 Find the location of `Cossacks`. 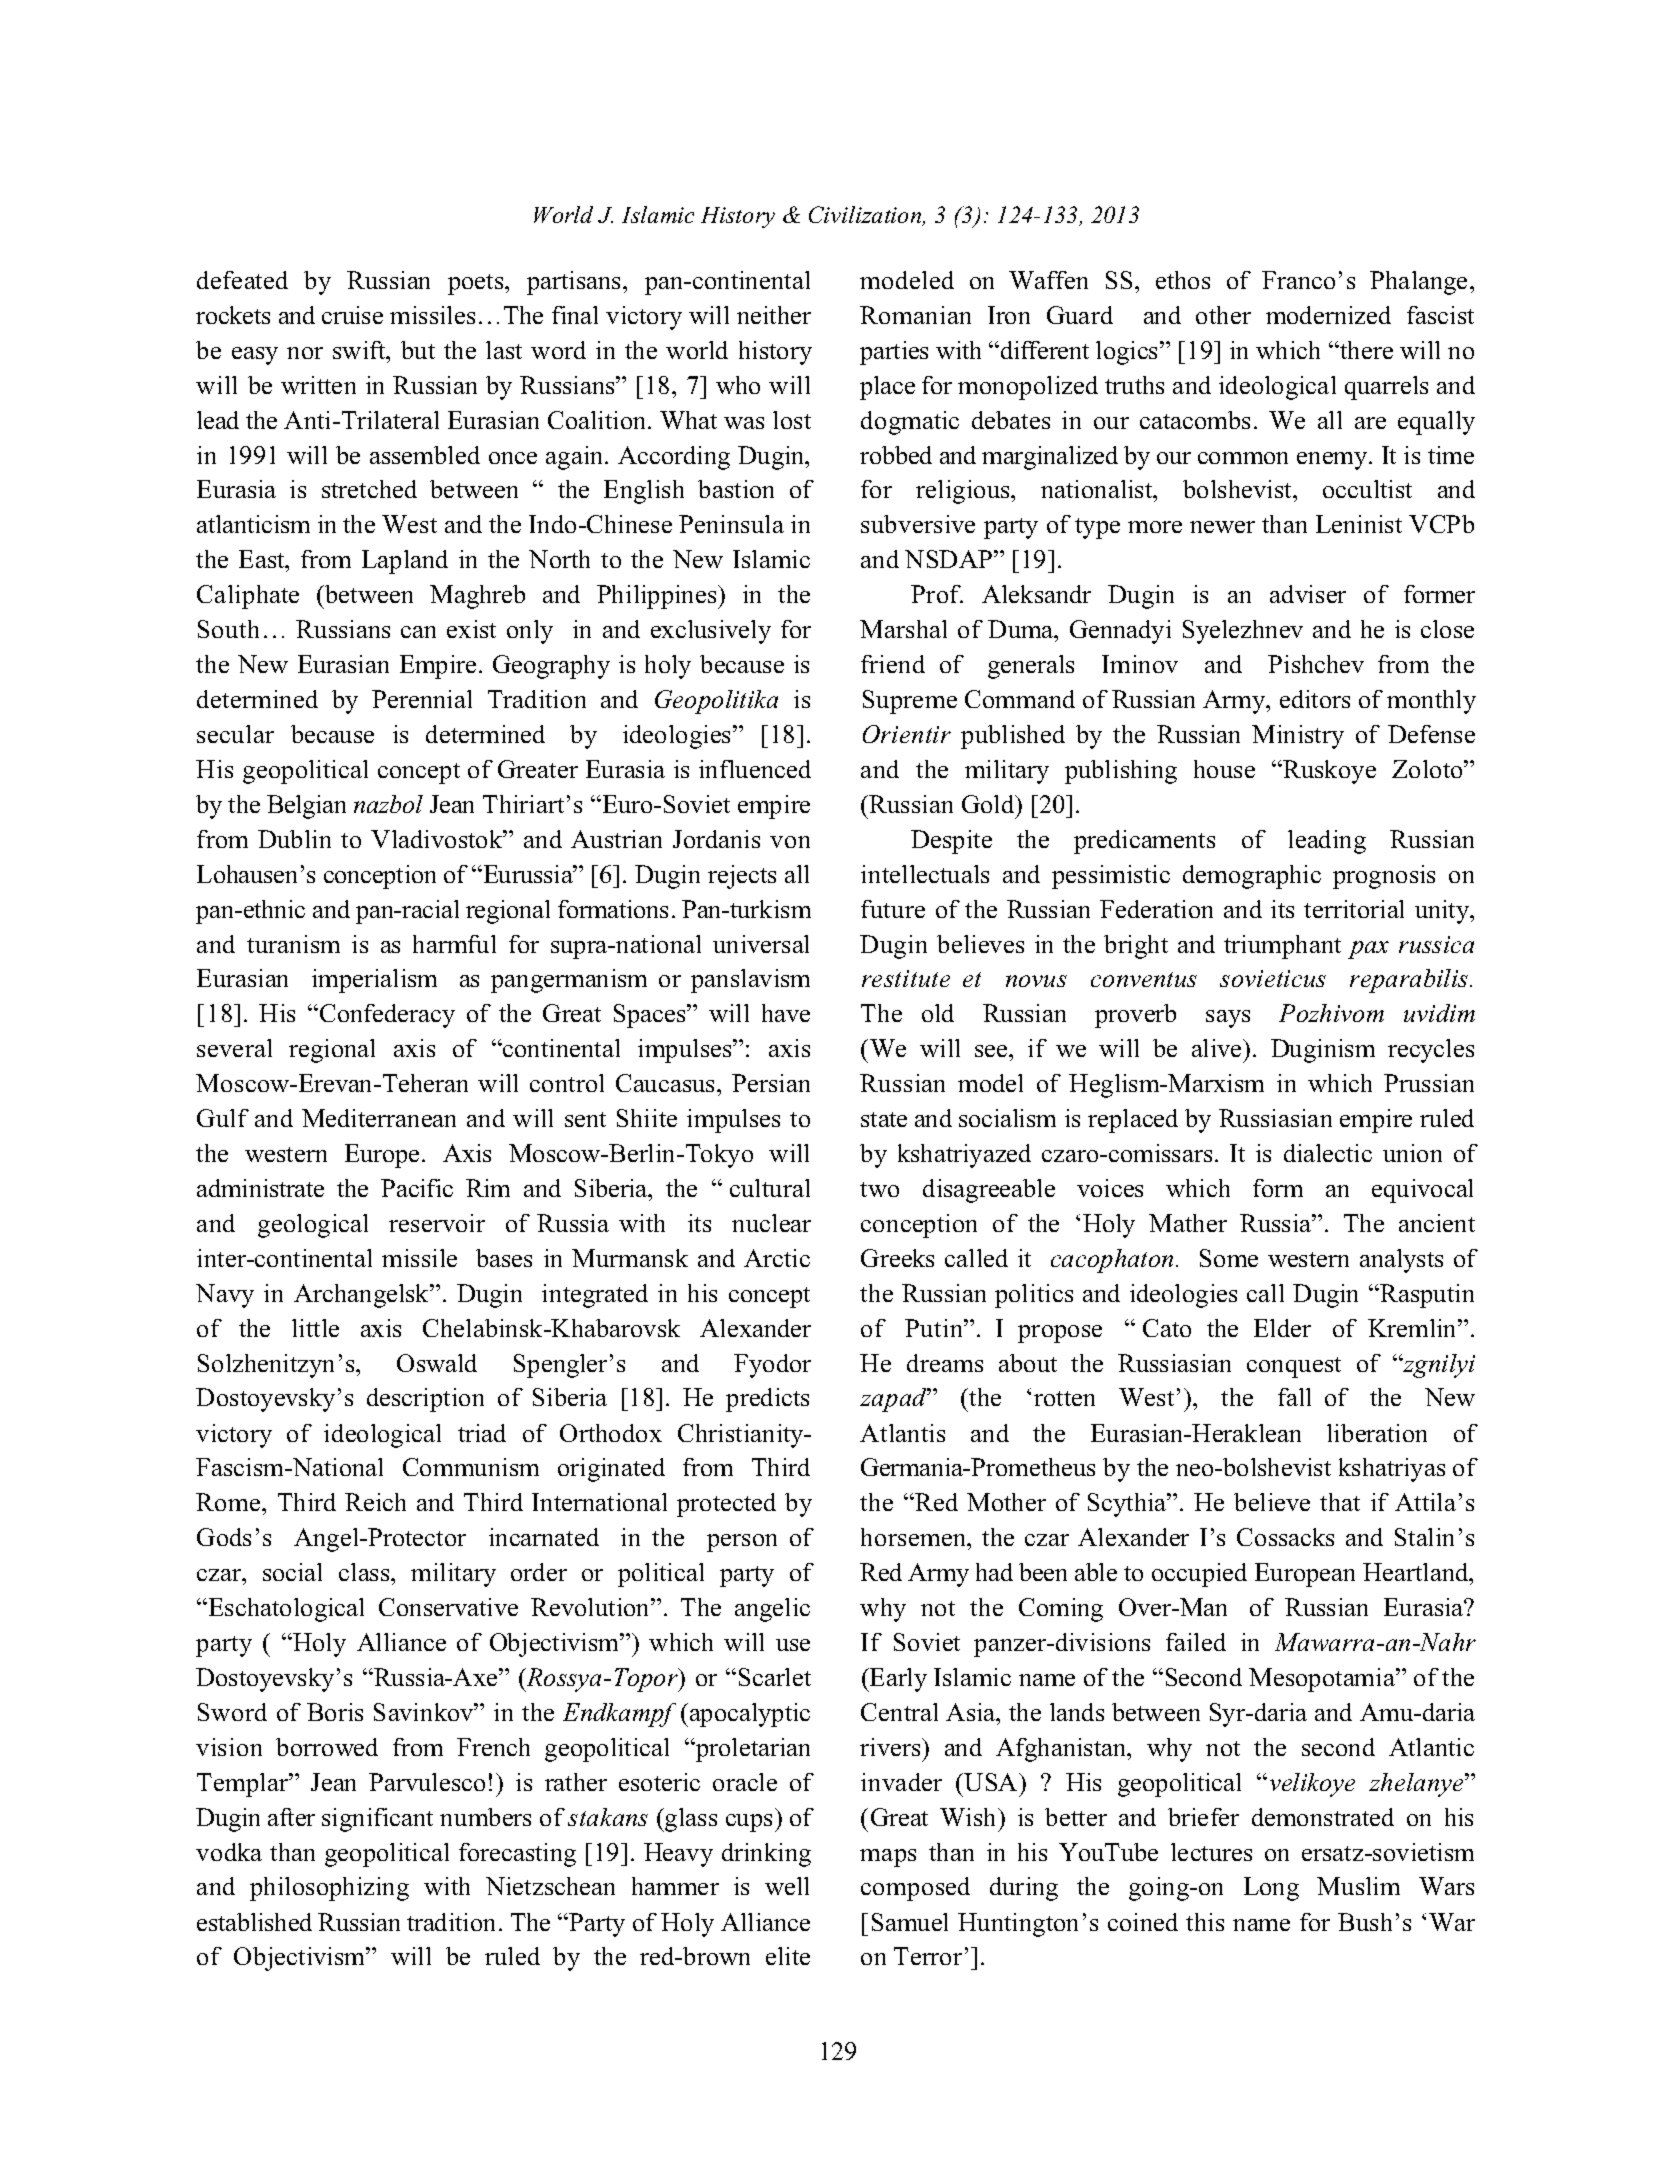

Cossacks is located at coordinates (1285, 1537).
